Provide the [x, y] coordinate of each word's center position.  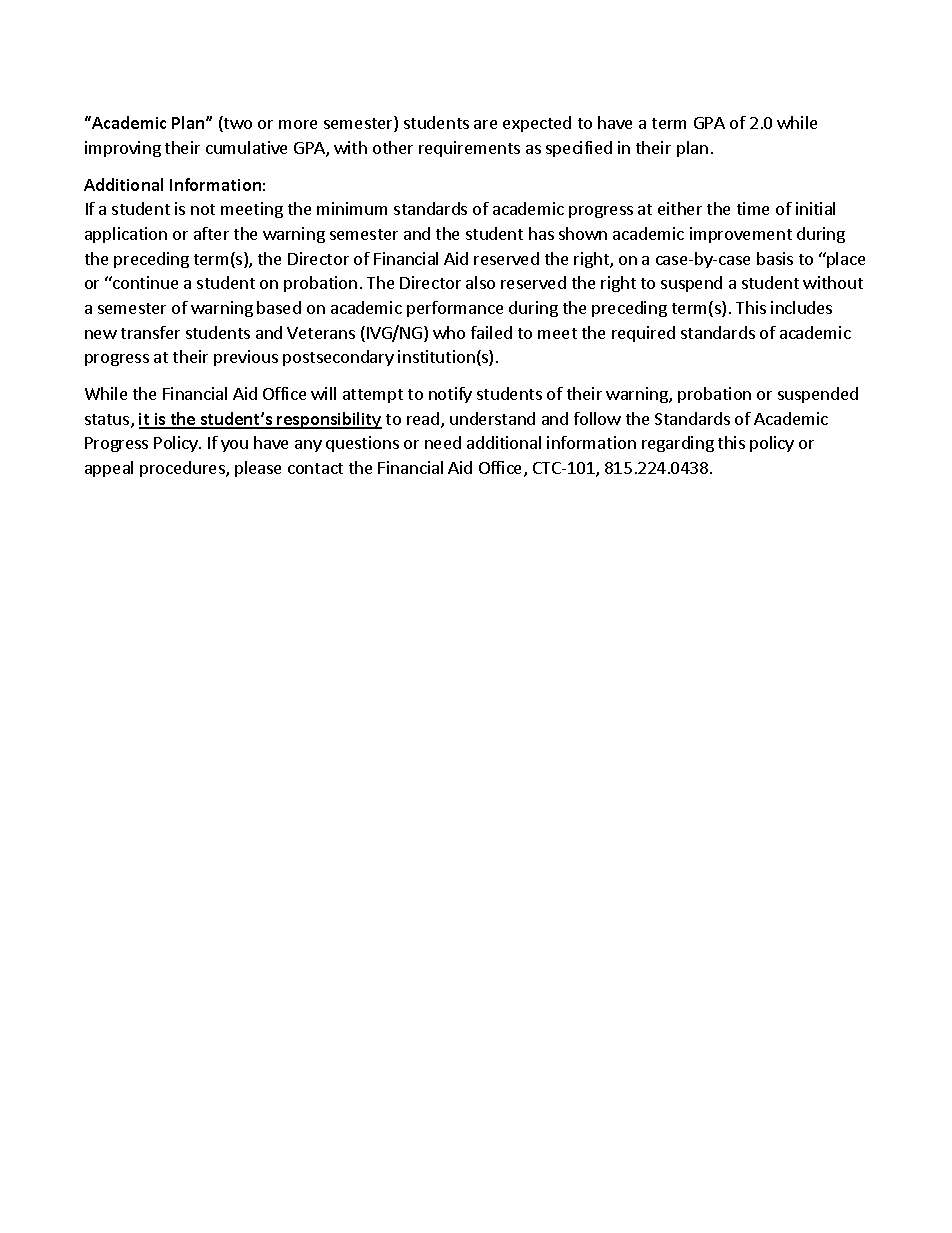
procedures [183, 469]
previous [246, 358]
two [237, 124]
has [541, 233]
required [643, 334]
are [485, 124]
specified [579, 149]
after [211, 233]
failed [491, 332]
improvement [741, 235]
